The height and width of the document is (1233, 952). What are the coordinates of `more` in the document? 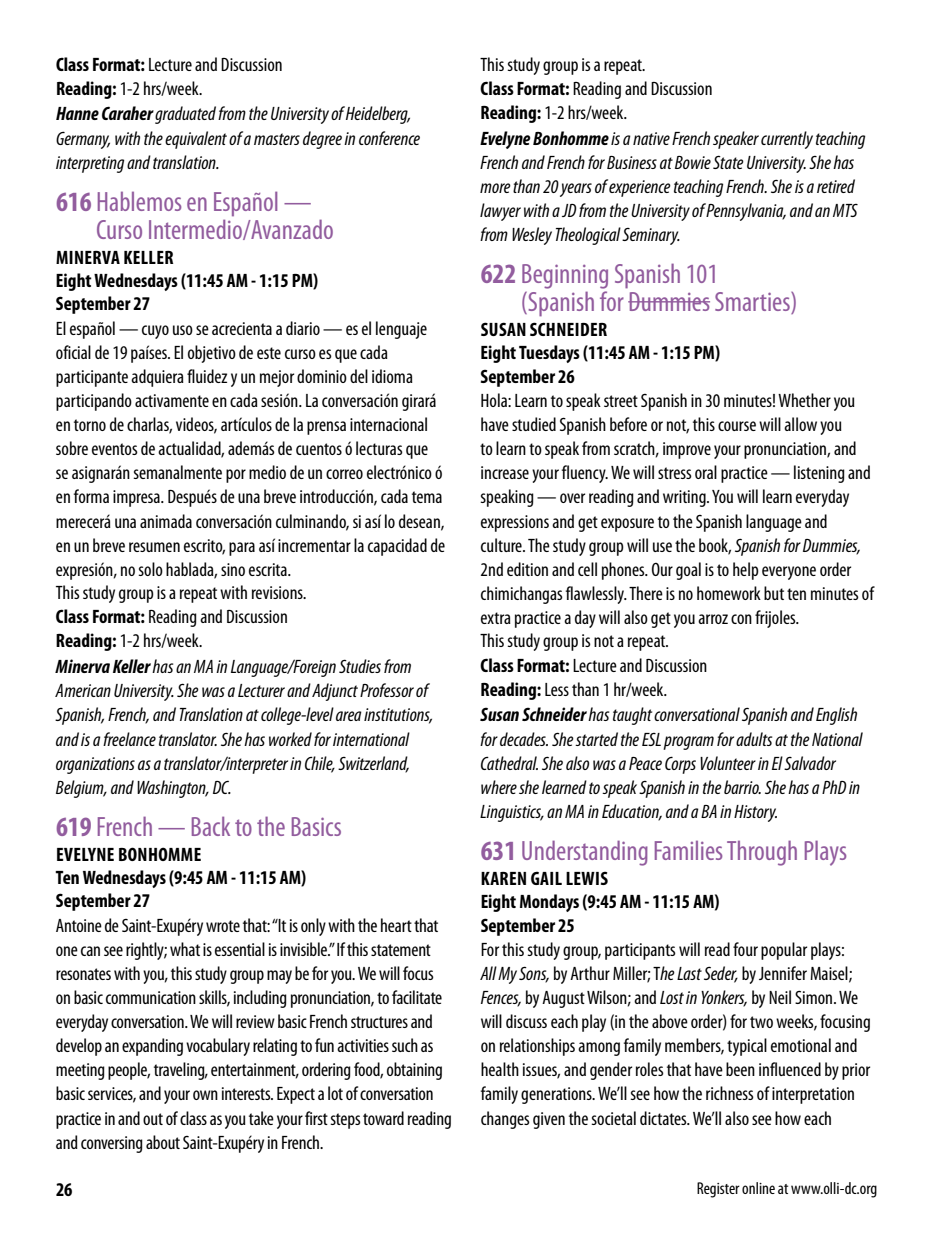 It's located at (495, 188).
